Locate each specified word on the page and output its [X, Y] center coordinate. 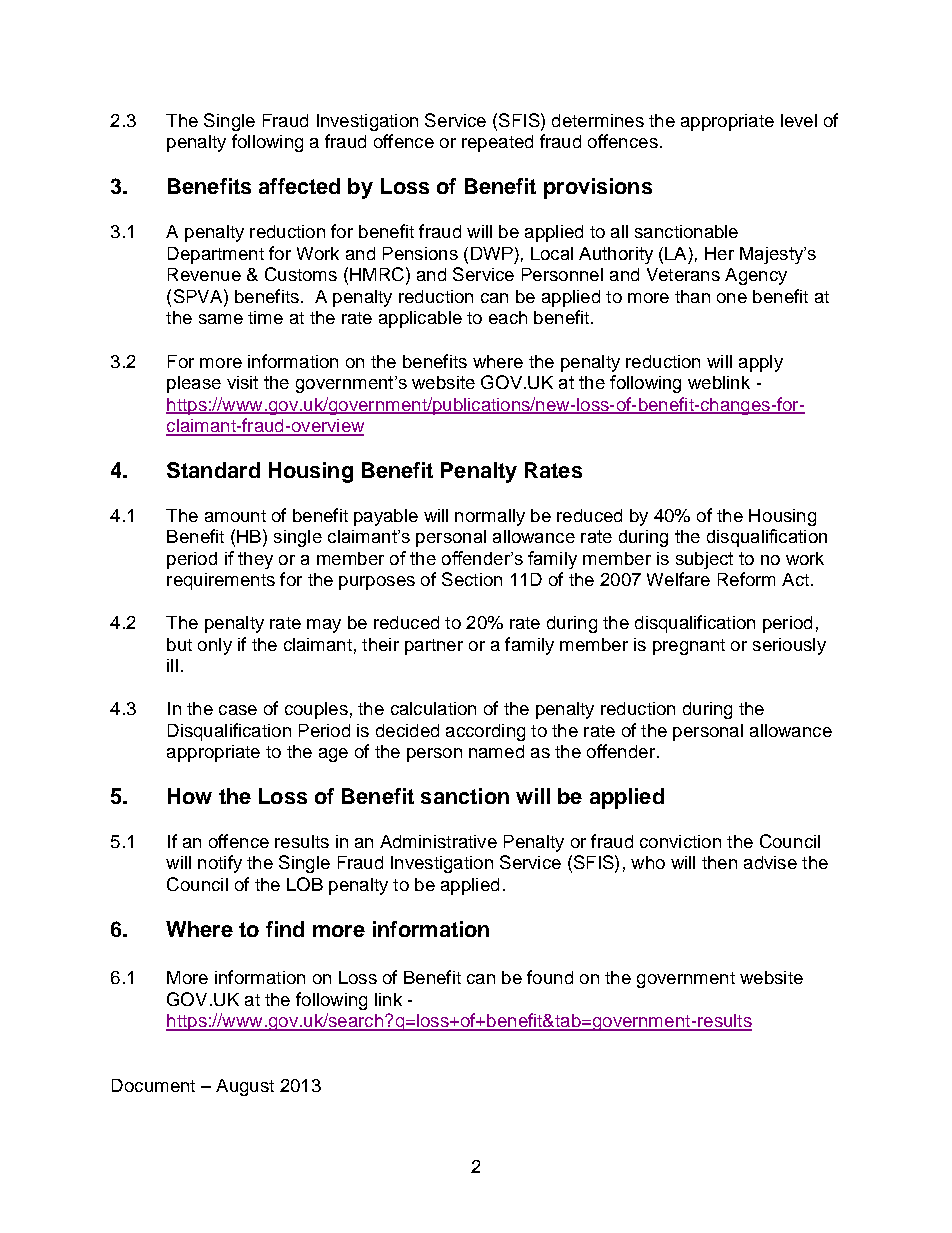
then [719, 862]
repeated [497, 143]
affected [299, 186]
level [799, 120]
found [550, 977]
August [245, 1087]
